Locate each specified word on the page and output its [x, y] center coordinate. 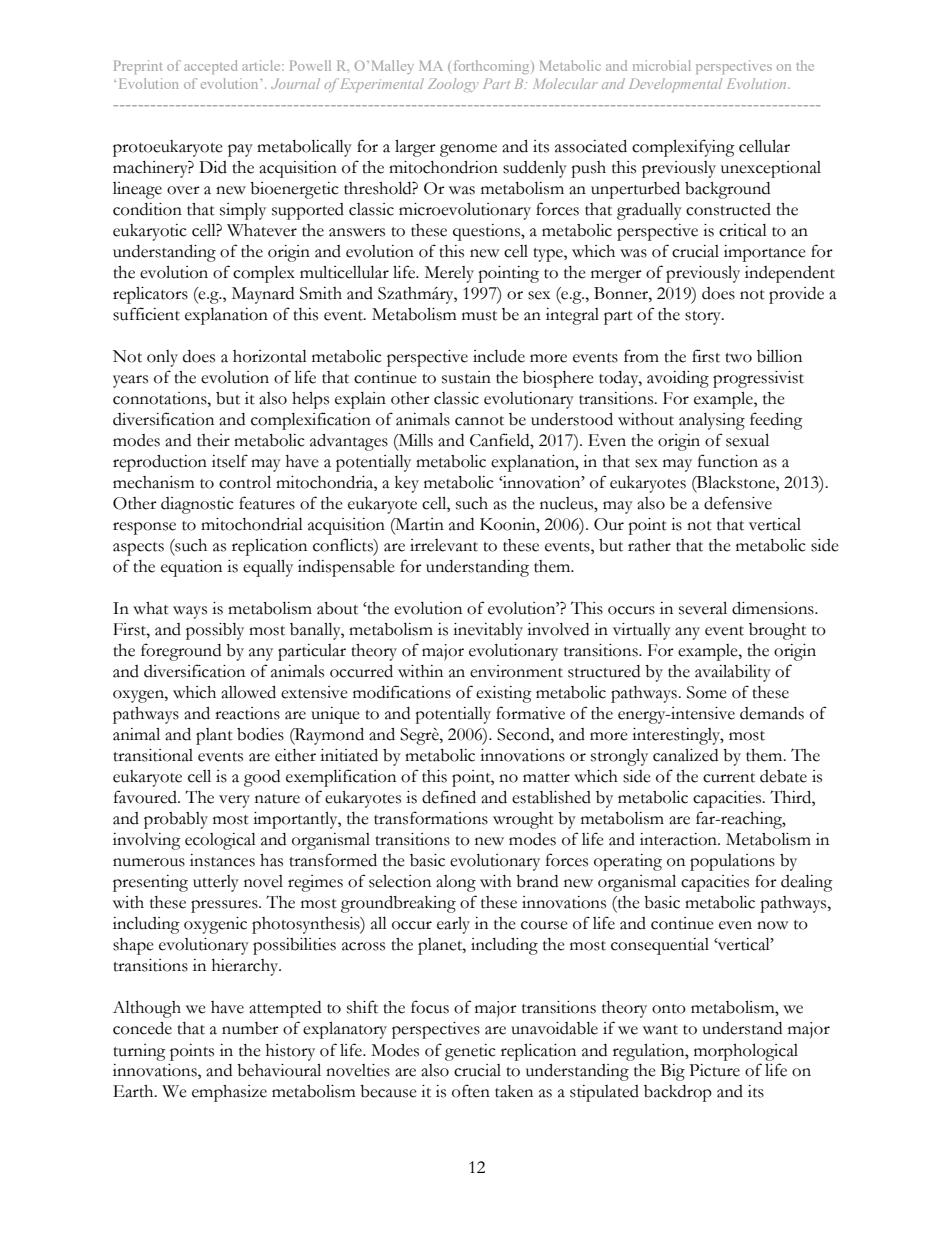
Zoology [453, 85]
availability [733, 673]
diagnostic [197, 505]
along [456, 883]
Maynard [263, 295]
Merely [449, 274]
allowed [248, 692]
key [407, 484]
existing [504, 694]
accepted [210, 67]
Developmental [675, 85]
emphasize [229, 1093]
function [728, 461]
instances [222, 860]
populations [732, 862]
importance [765, 253]
